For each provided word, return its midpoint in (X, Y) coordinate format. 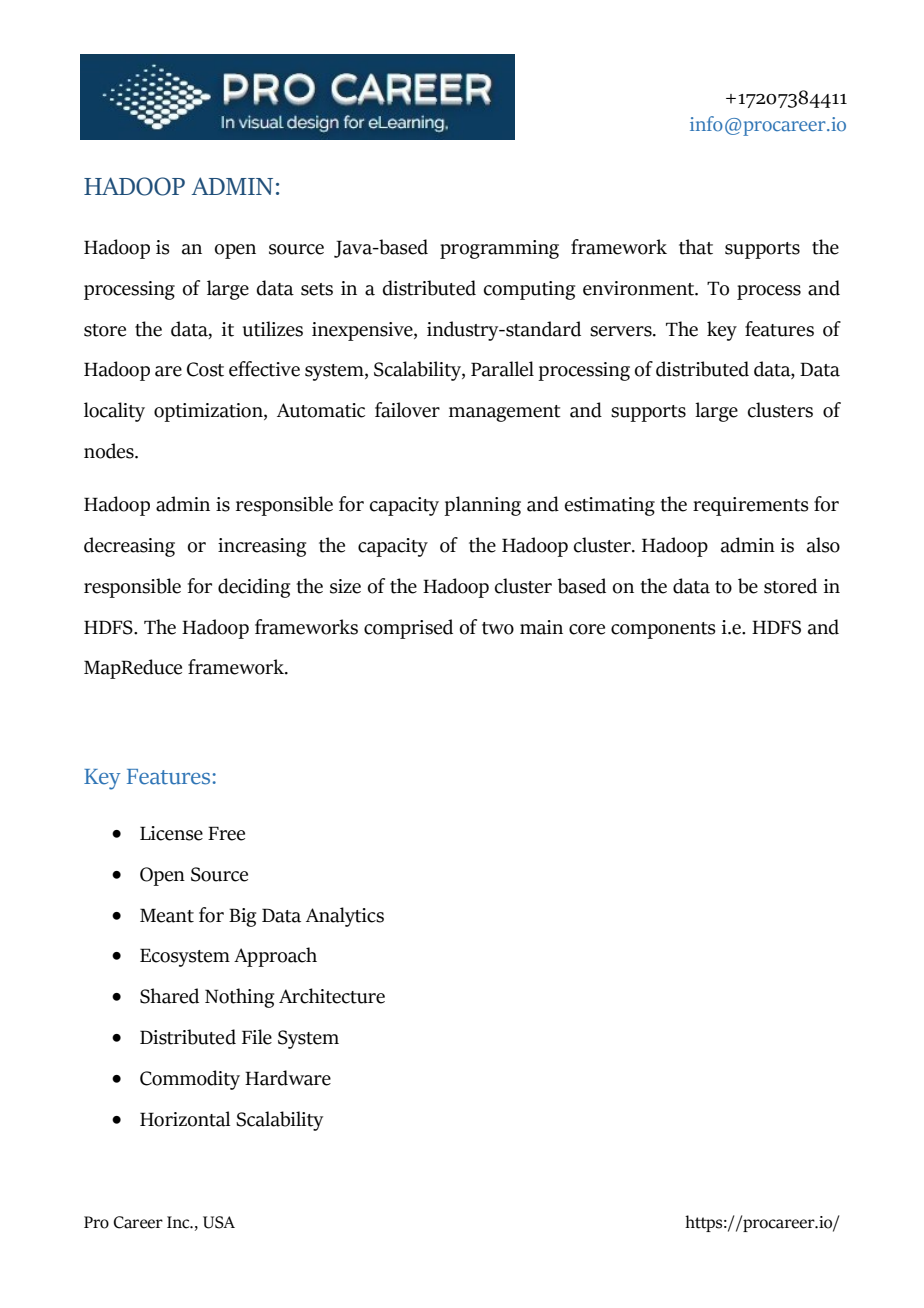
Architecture (332, 996)
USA (219, 1222)
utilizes (273, 329)
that (696, 247)
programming (499, 249)
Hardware (288, 1078)
